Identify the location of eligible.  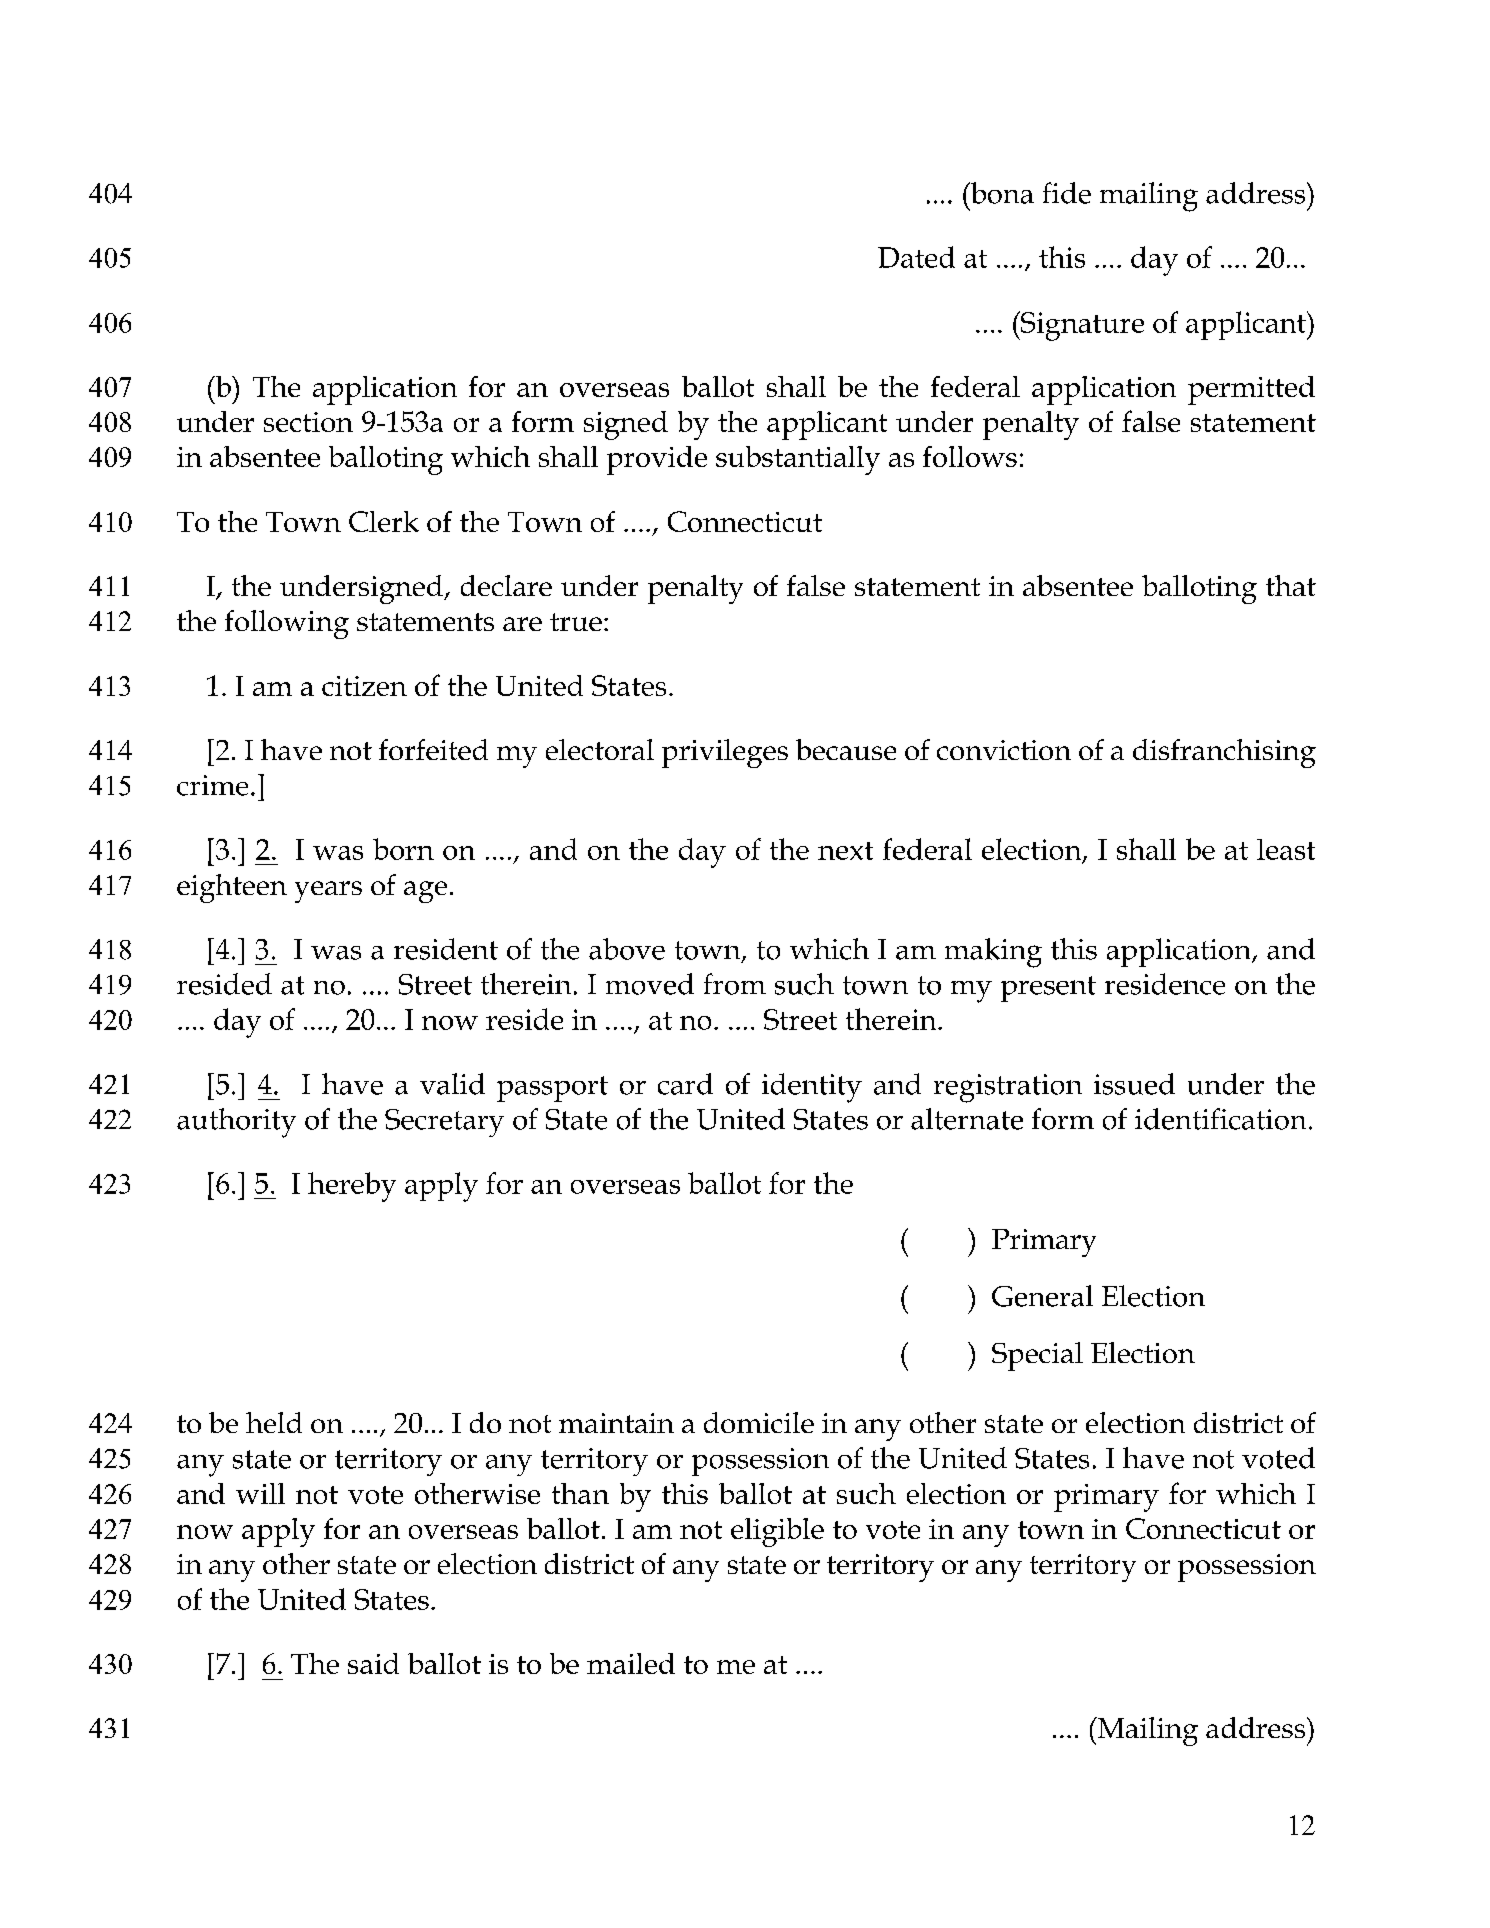
(777, 1532).
